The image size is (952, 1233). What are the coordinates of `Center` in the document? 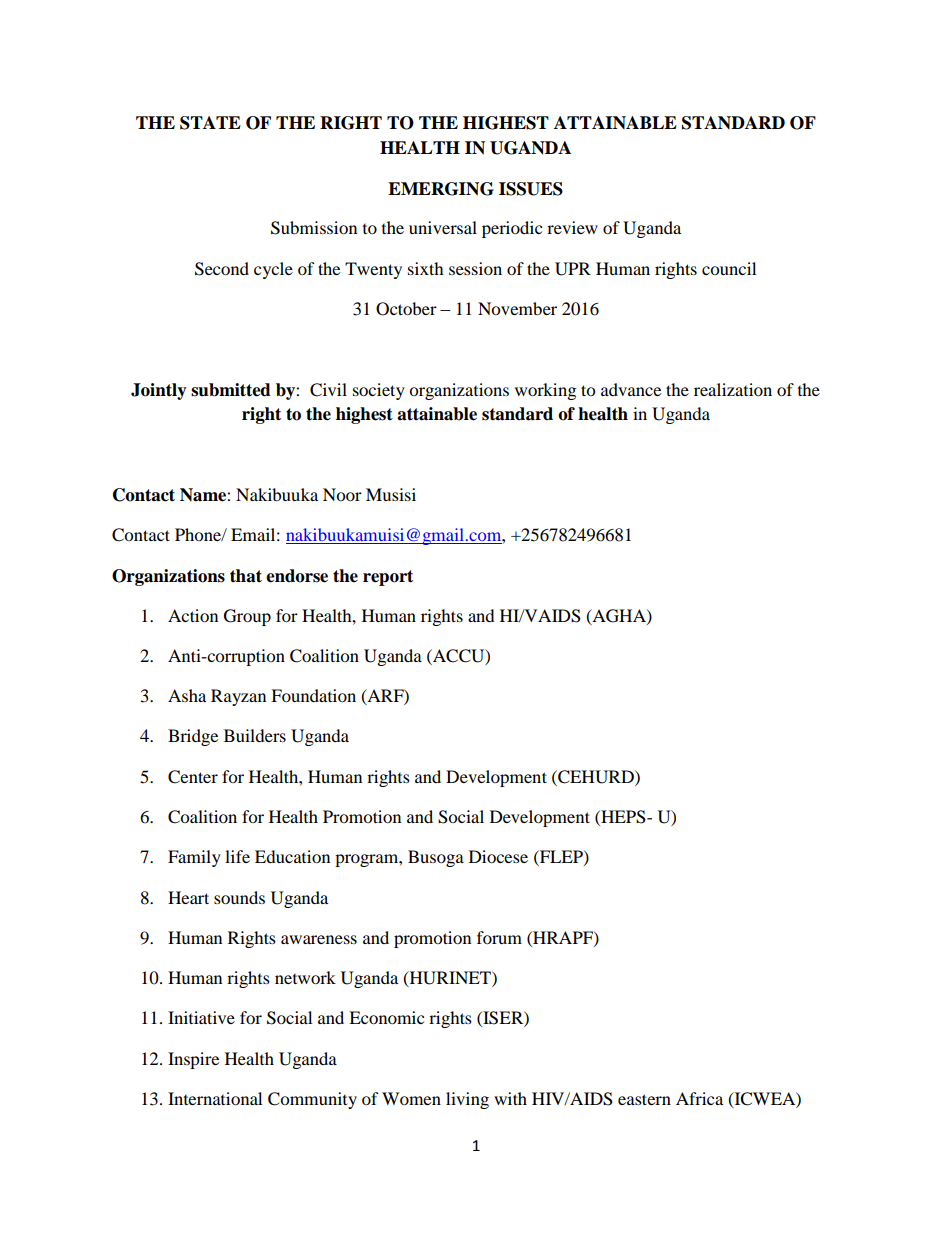 It's located at (193, 777).
